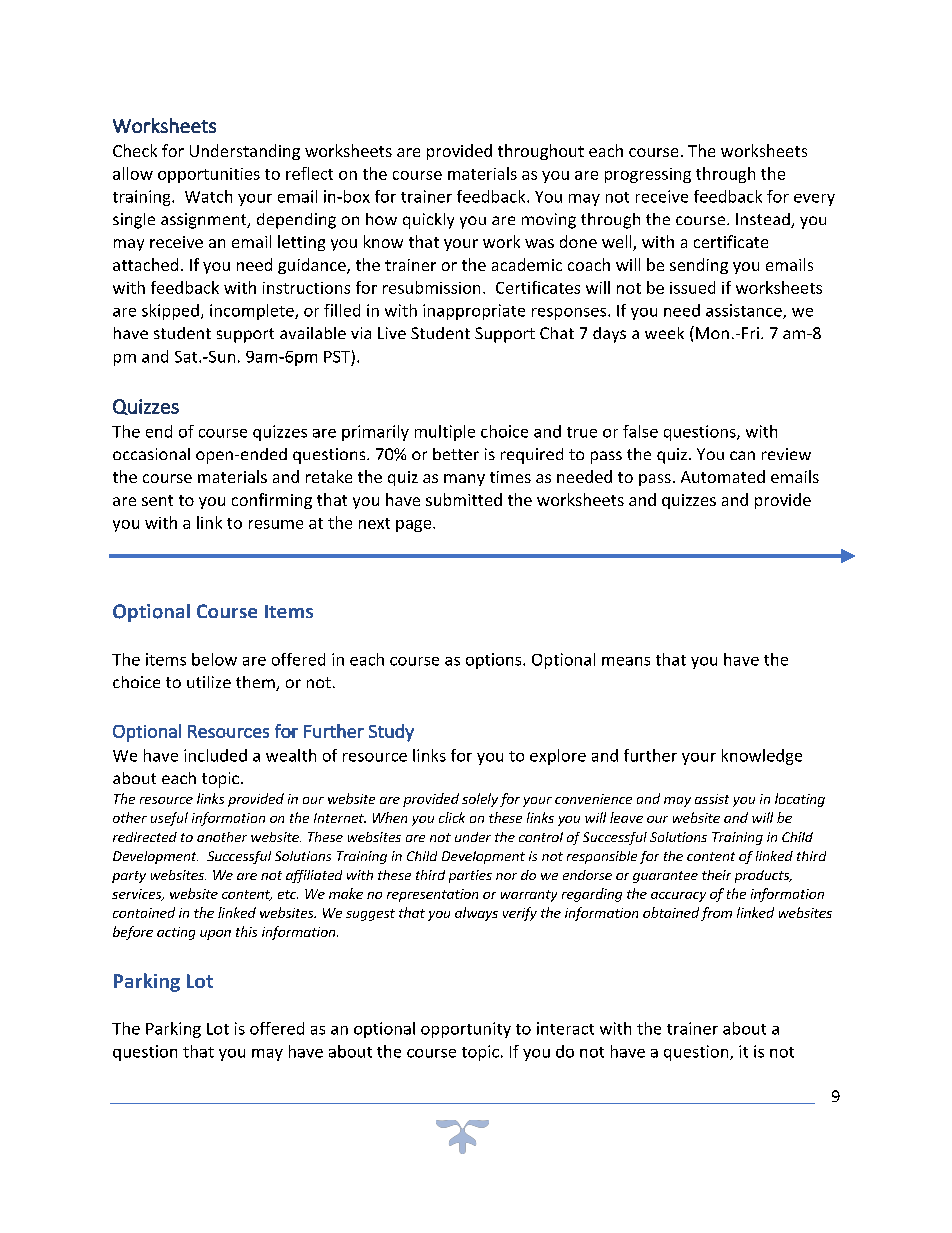 The height and width of the screenshot is (1233, 952). What do you see at coordinates (151, 454) in the screenshot?
I see `occasional` at bounding box center [151, 454].
